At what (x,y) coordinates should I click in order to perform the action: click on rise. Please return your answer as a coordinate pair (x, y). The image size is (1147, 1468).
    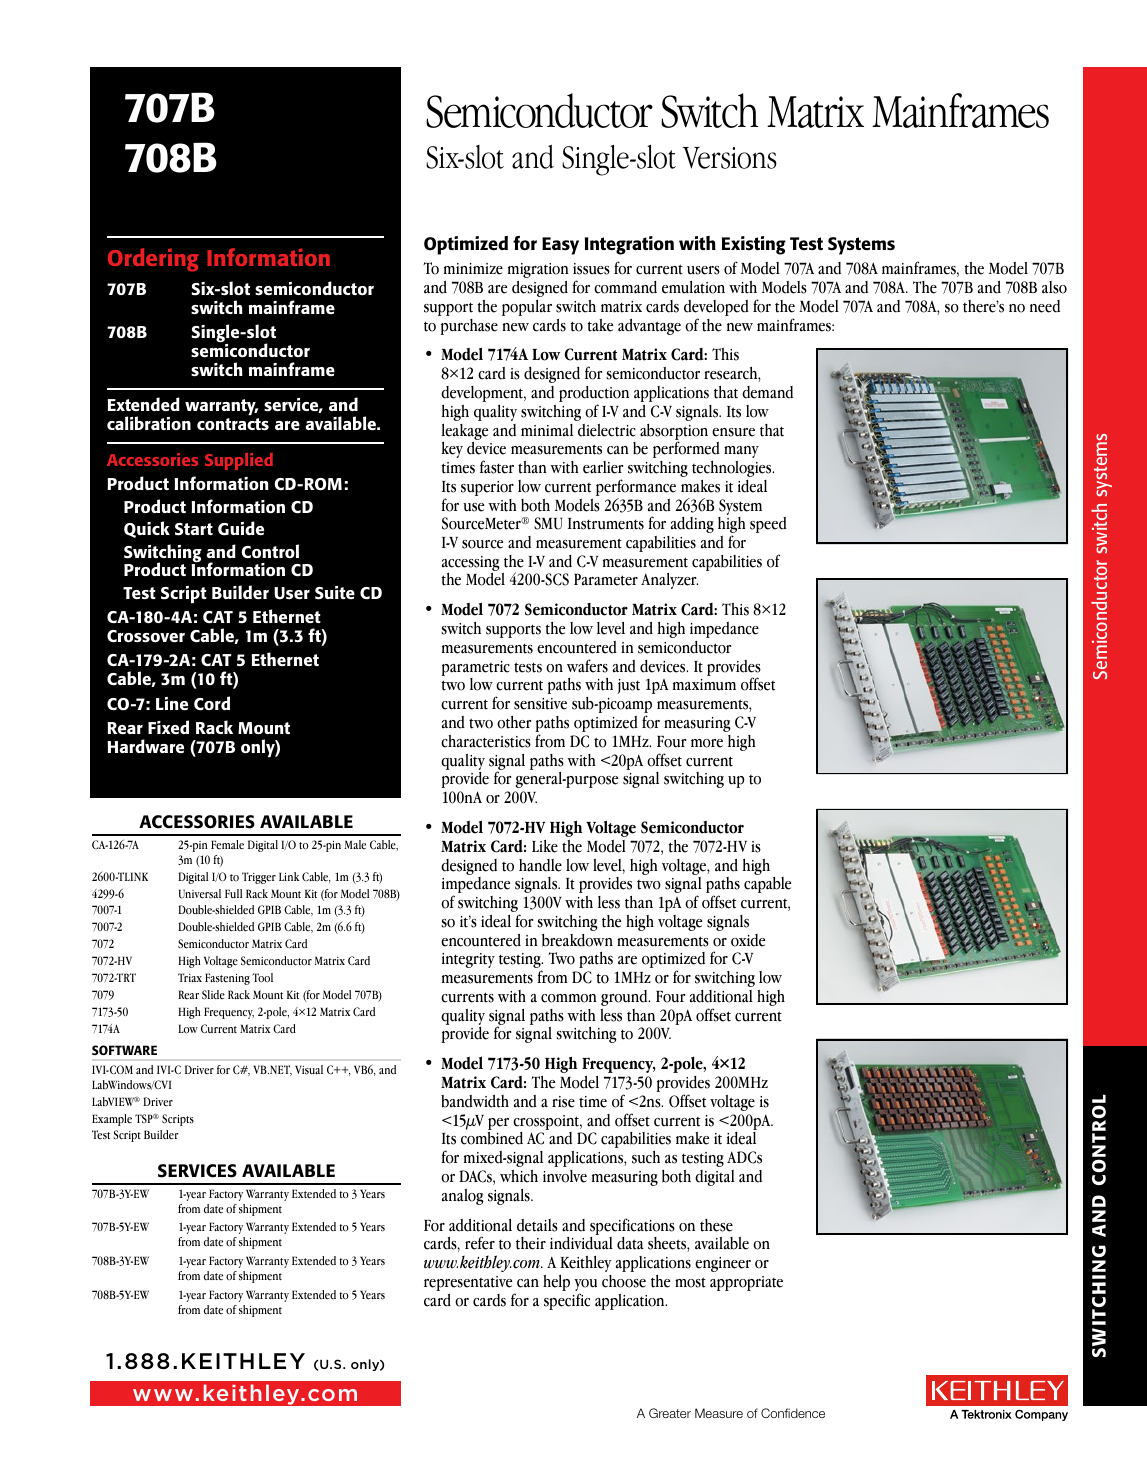
    Looking at the image, I should click on (563, 1102).
